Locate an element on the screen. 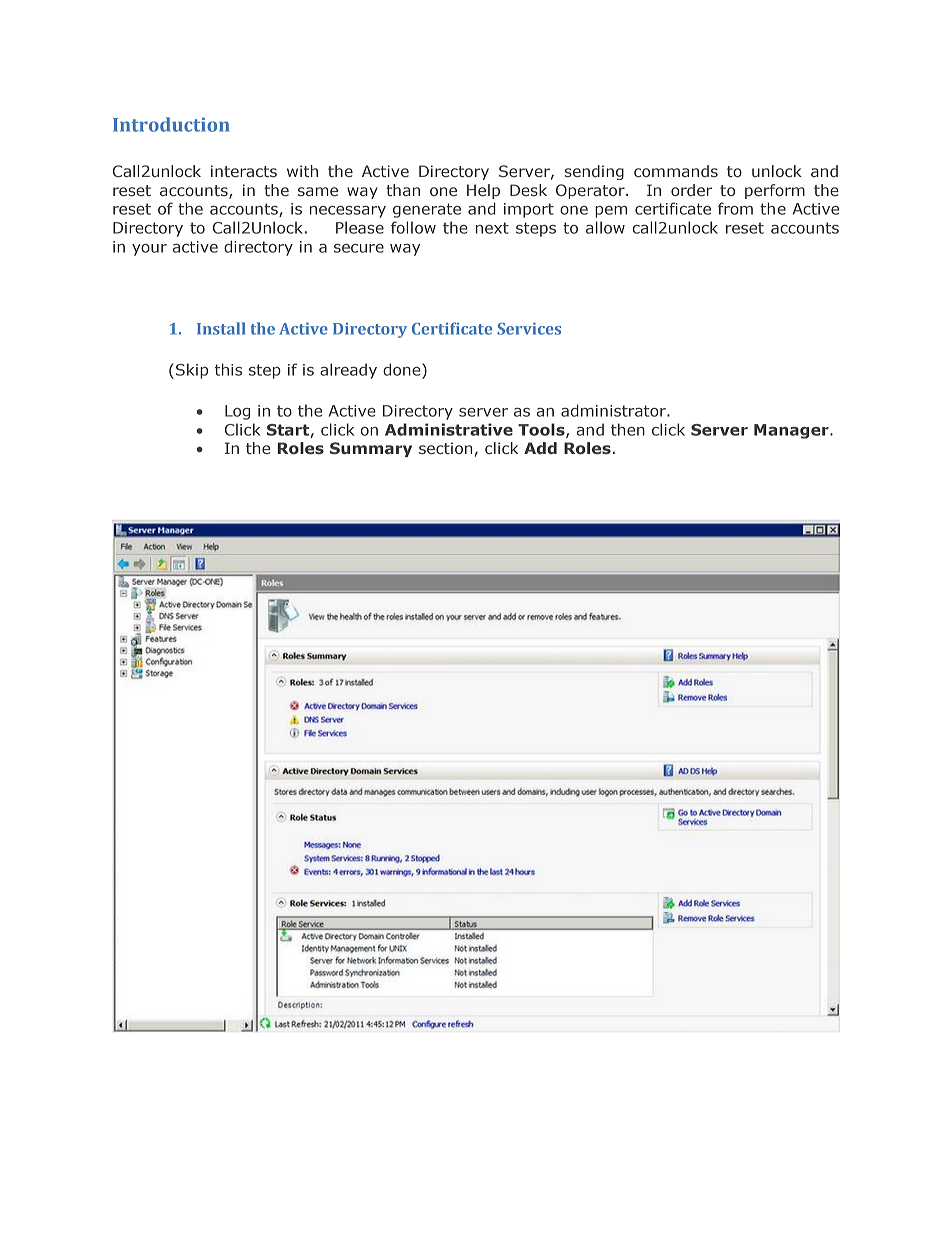  Introduction is located at coordinates (171, 124).
